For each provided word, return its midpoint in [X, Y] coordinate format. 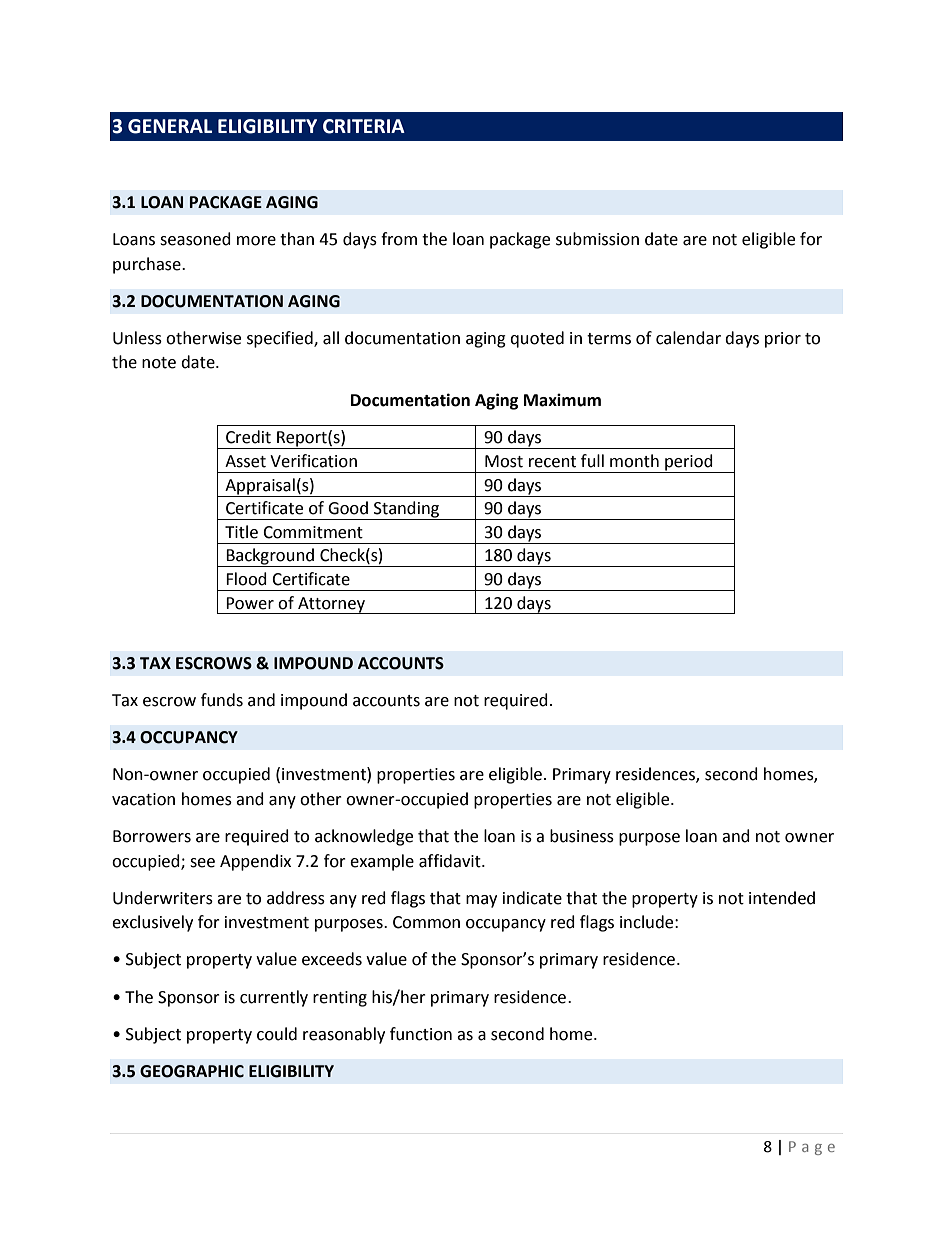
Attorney [331, 605]
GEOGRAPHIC [192, 1071]
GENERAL [170, 126]
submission [597, 239]
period [689, 463]
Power [250, 603]
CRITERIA [364, 126]
